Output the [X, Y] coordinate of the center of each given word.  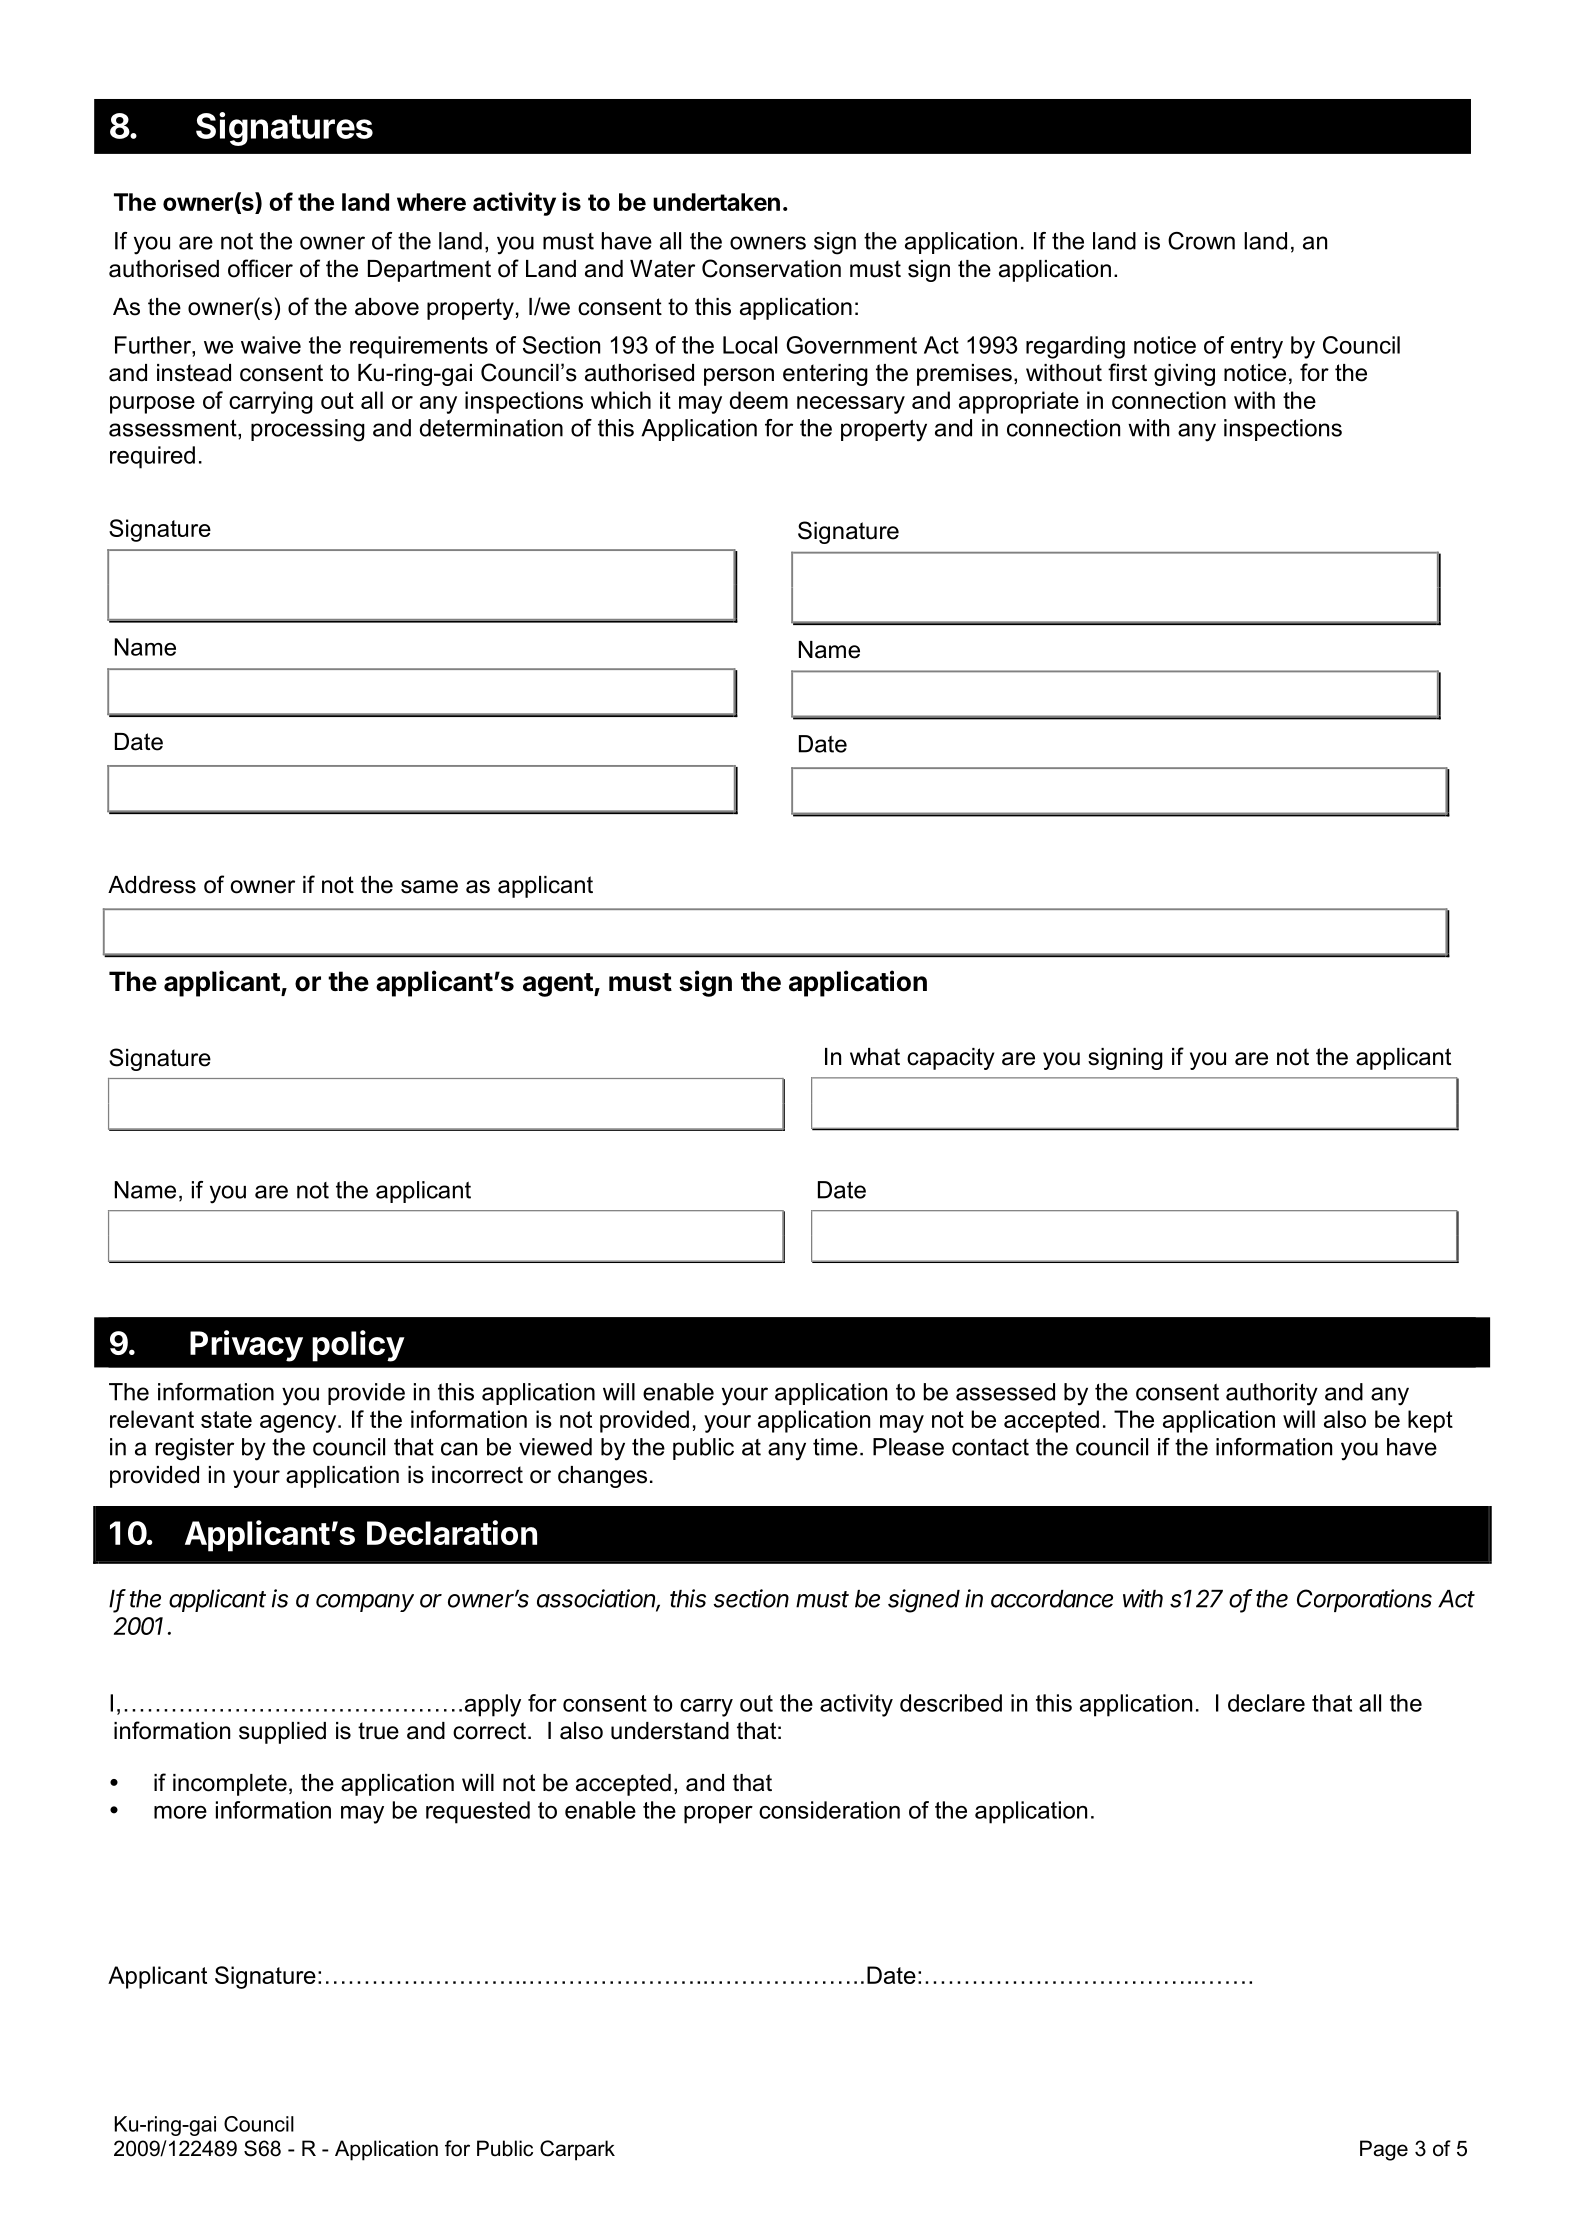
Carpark [577, 2150]
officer [260, 268]
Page [1384, 2150]
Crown [1201, 241]
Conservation [771, 268]
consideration [829, 1810]
